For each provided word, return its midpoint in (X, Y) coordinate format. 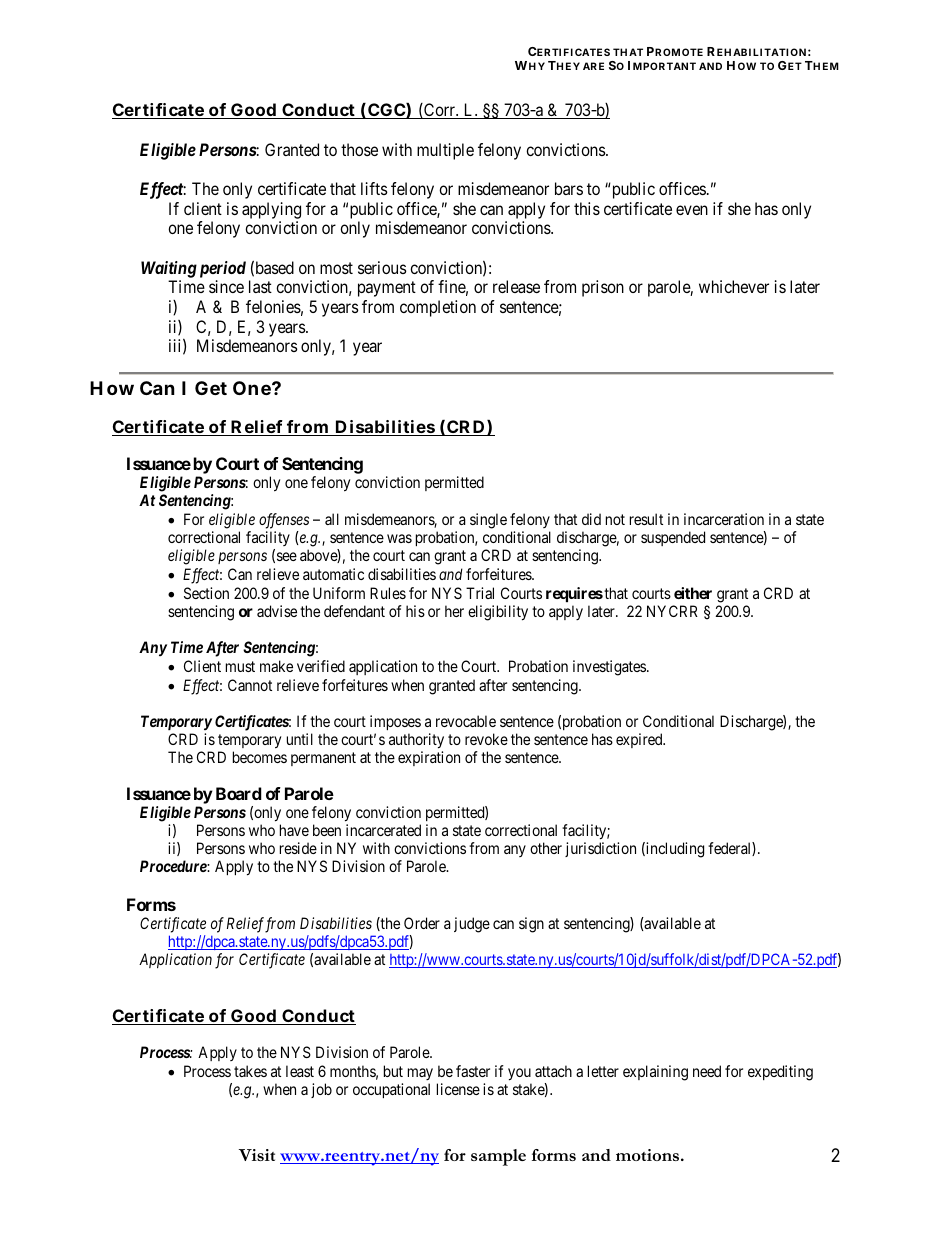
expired (640, 740)
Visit (257, 1155)
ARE (593, 66)
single (488, 521)
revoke (486, 739)
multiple (445, 151)
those (359, 149)
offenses (284, 522)
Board (239, 793)
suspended (673, 538)
